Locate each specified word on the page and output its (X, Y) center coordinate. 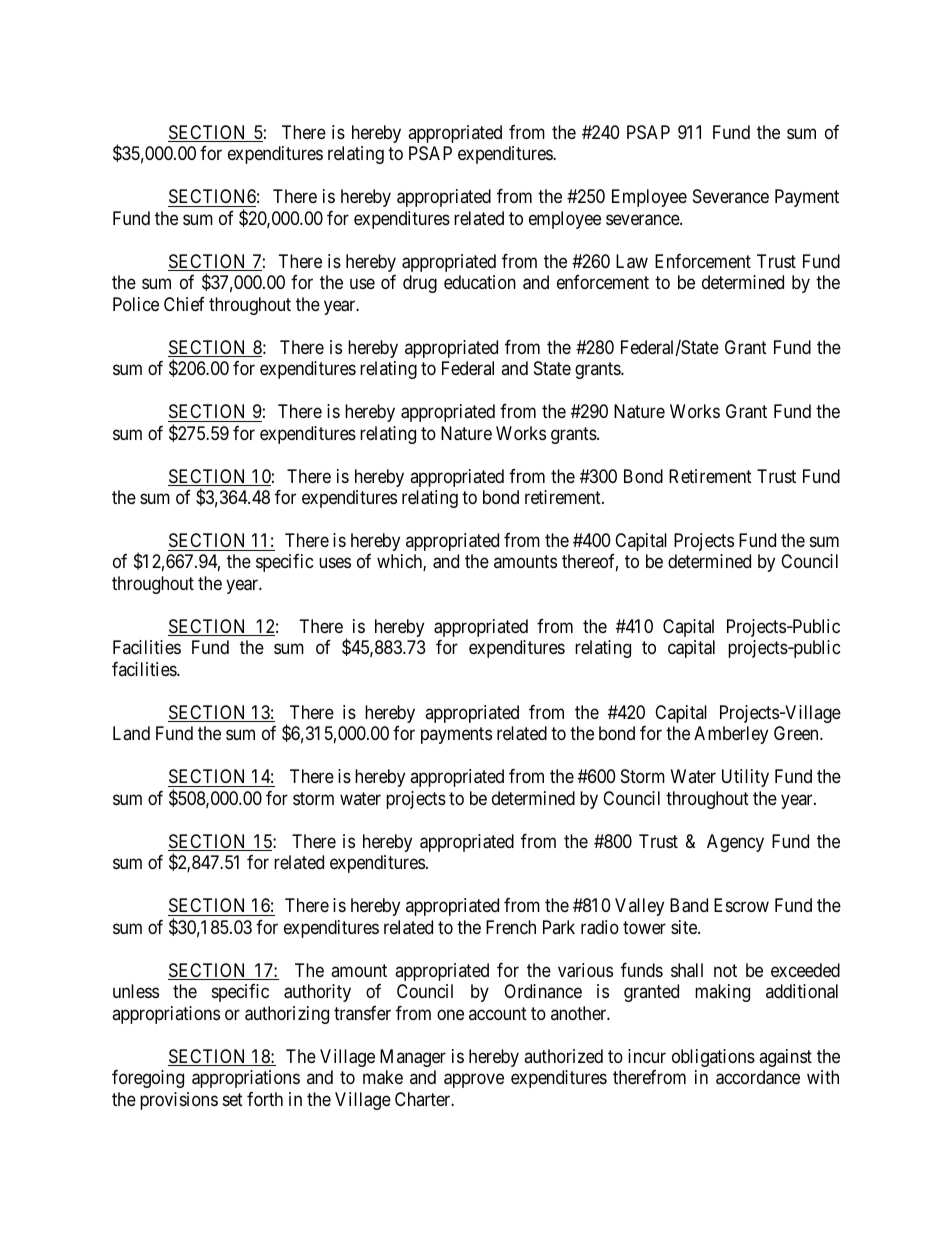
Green (797, 733)
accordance (758, 1077)
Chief (184, 304)
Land (131, 733)
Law (632, 261)
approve (474, 1081)
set (233, 1099)
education (480, 282)
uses (335, 563)
